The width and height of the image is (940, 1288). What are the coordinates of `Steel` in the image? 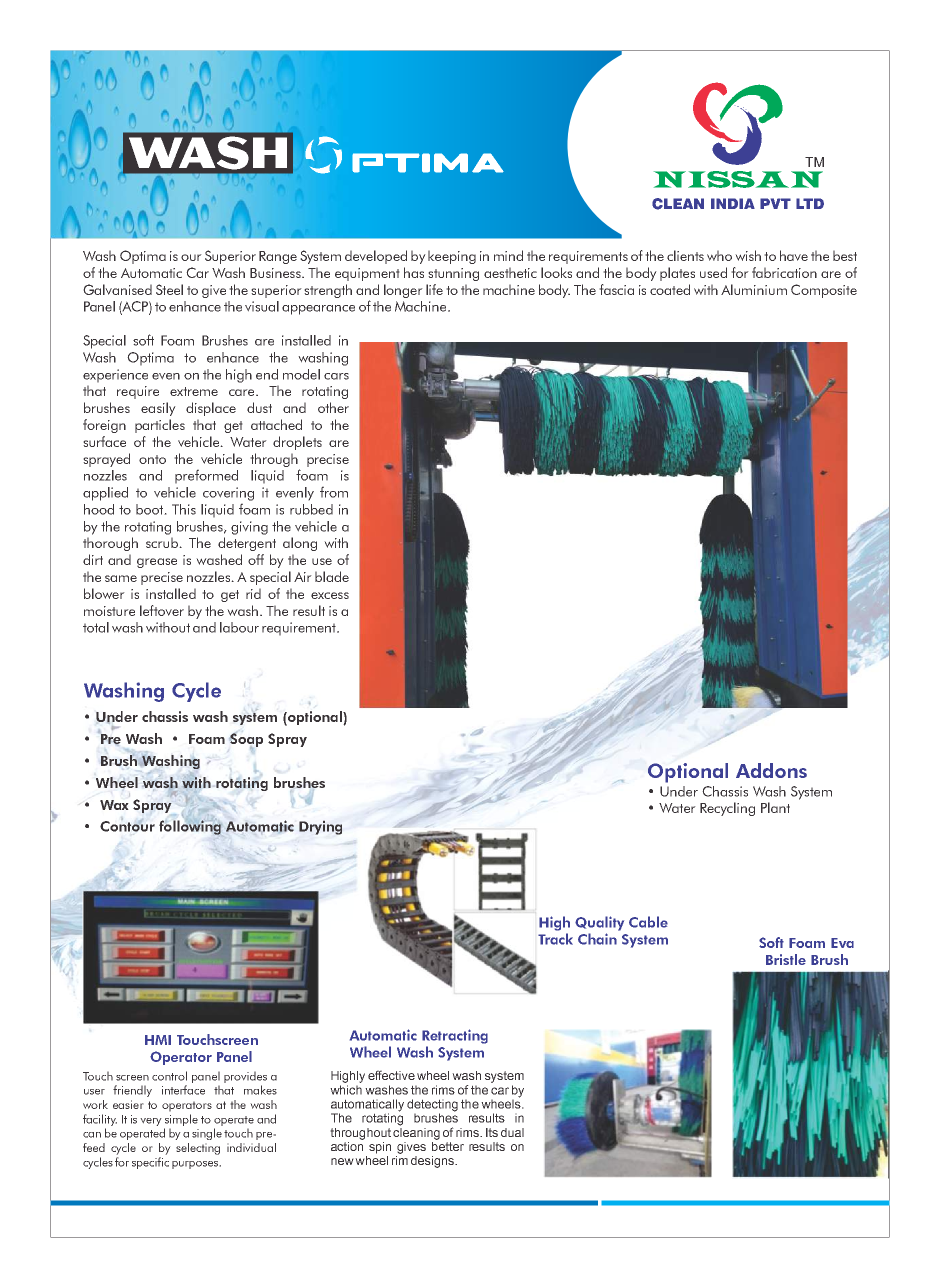 It's located at (169, 289).
